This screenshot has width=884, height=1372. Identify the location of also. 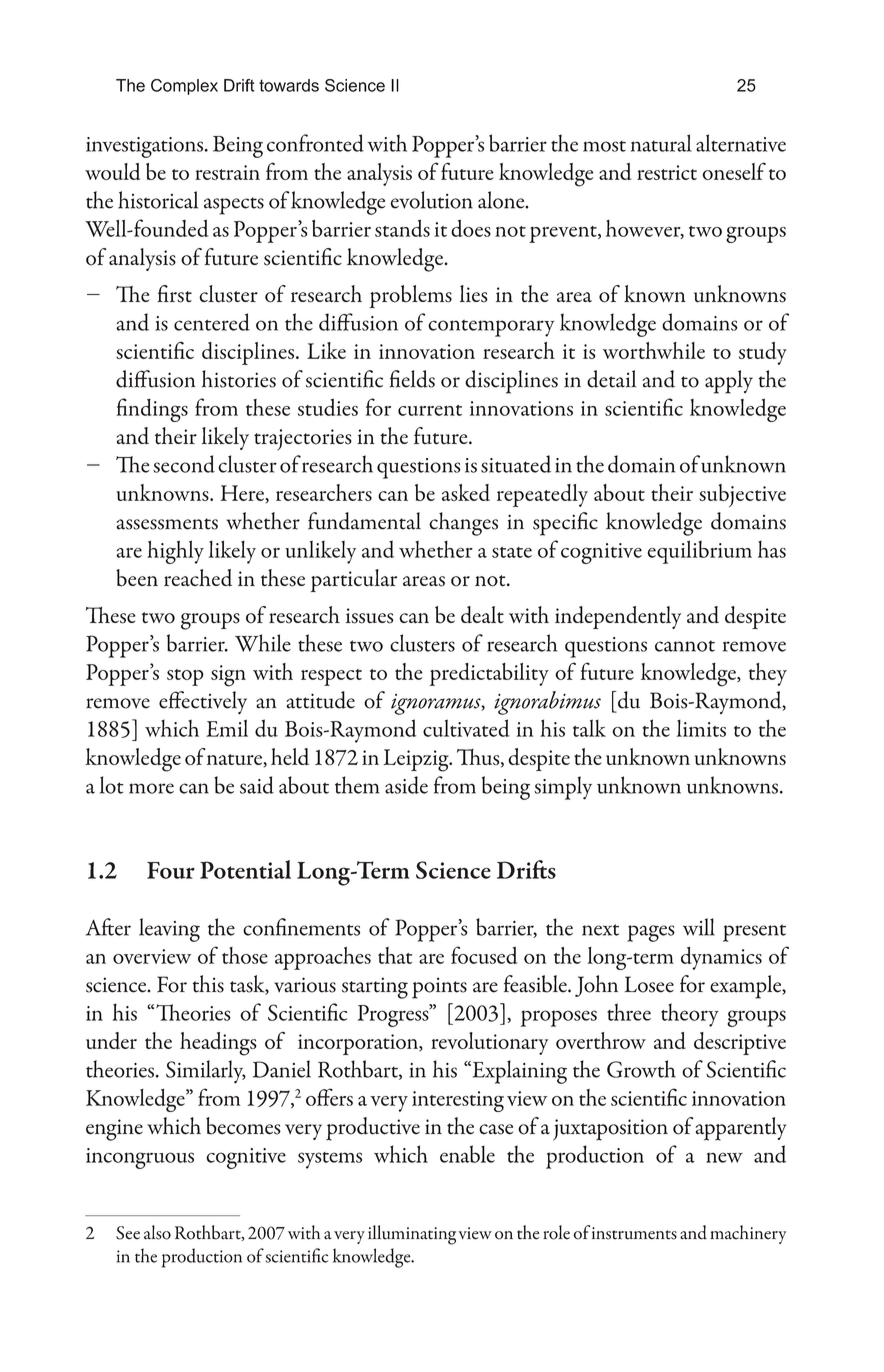
(157, 1232).
